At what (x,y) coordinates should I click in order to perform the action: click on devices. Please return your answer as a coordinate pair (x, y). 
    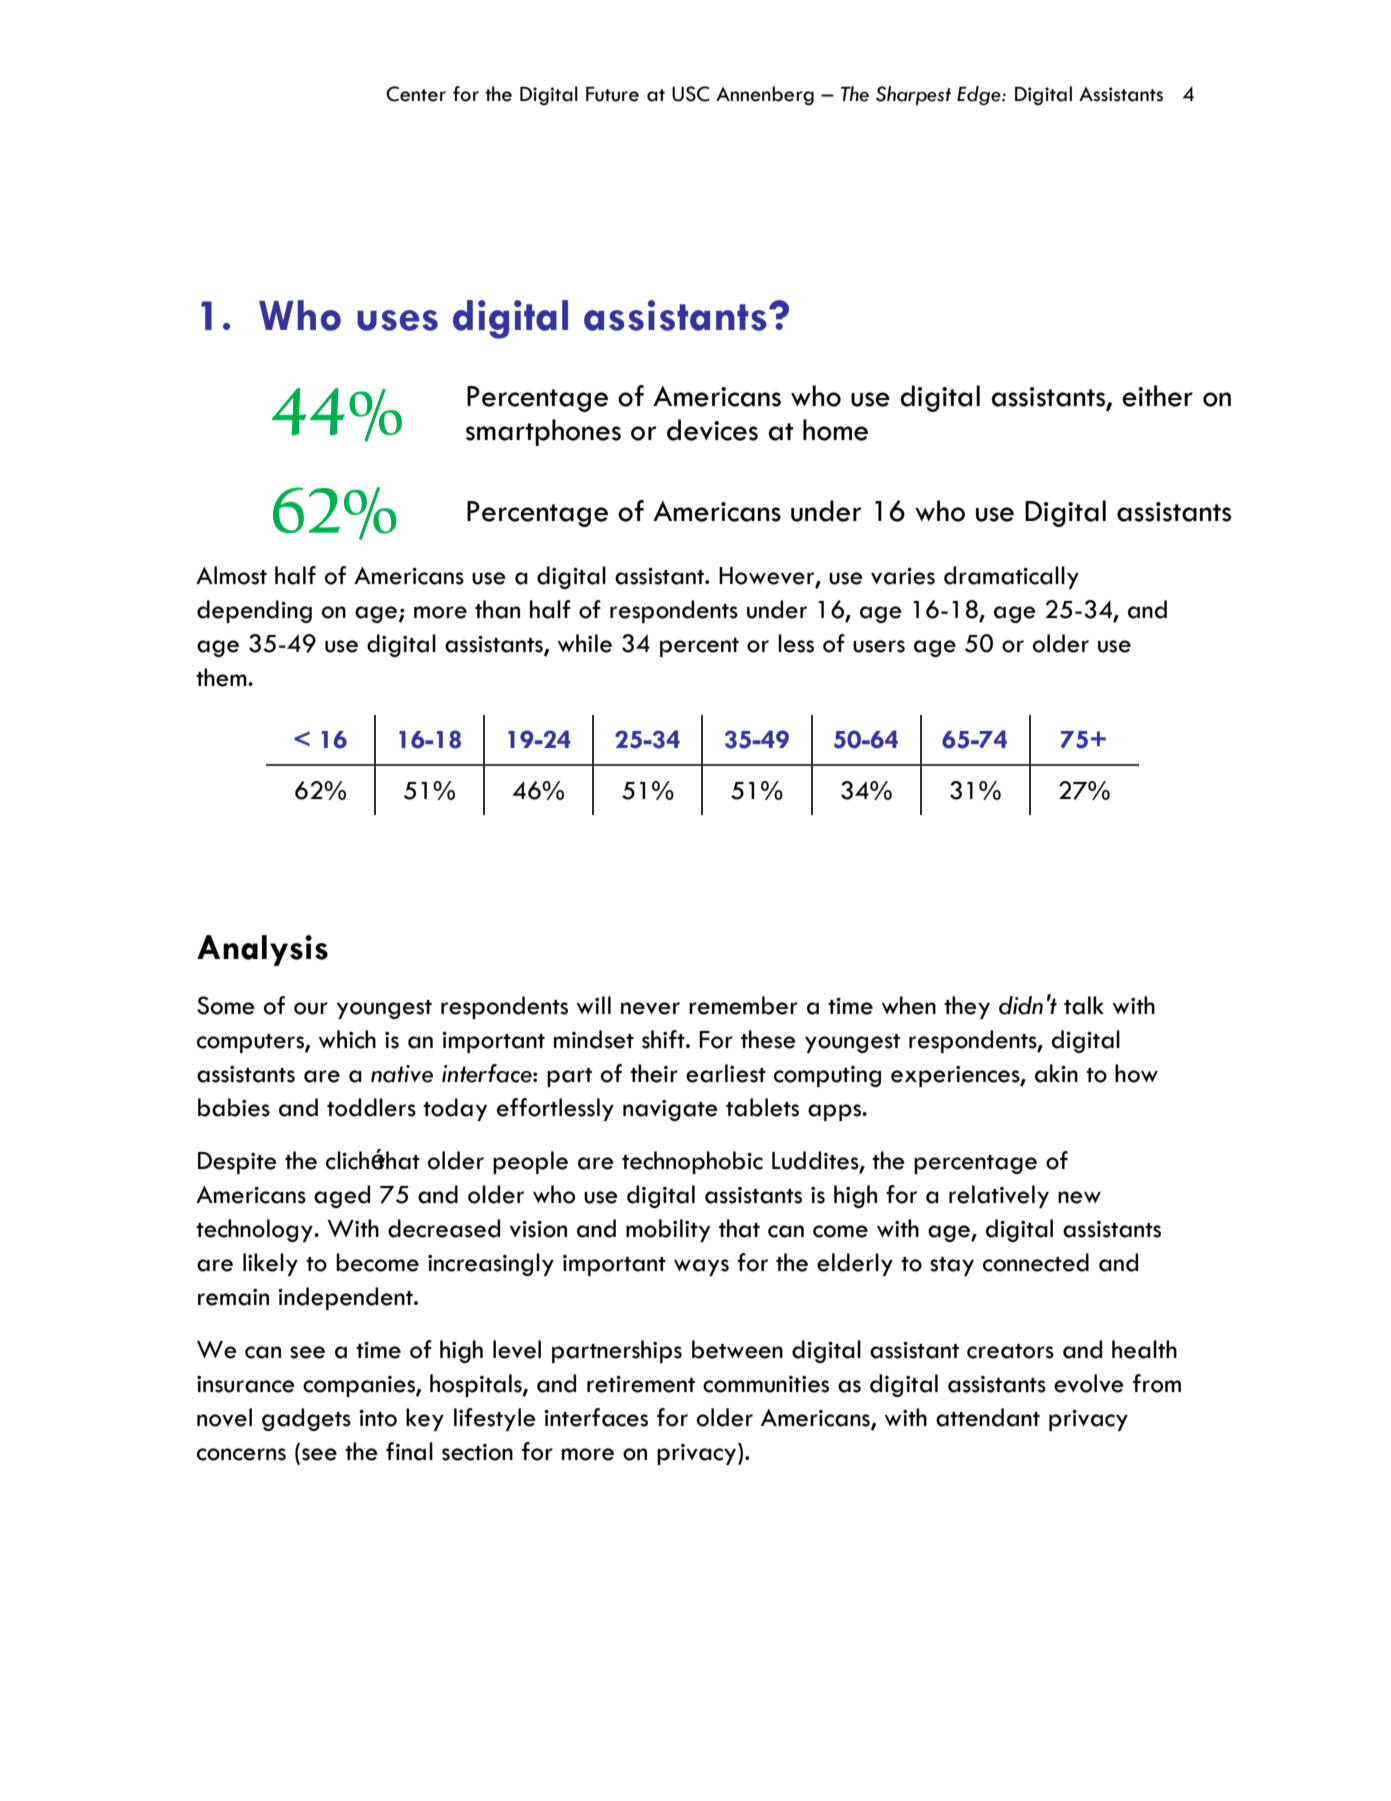
    Looking at the image, I should click on (712, 430).
